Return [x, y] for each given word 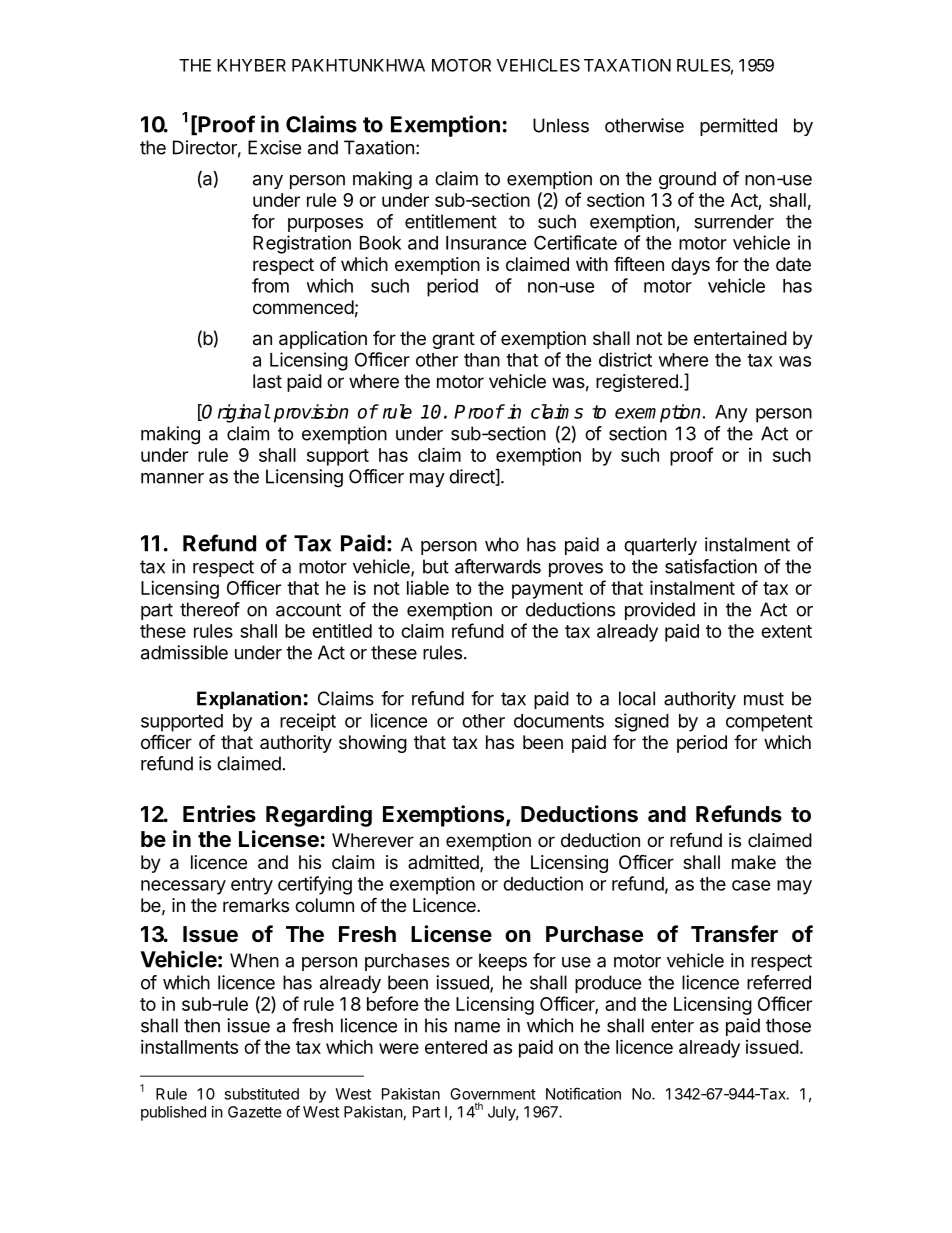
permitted [738, 127]
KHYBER [251, 65]
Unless [561, 125]
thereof [210, 609]
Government [493, 1094]
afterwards [498, 566]
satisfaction [711, 566]
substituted [261, 1094]
